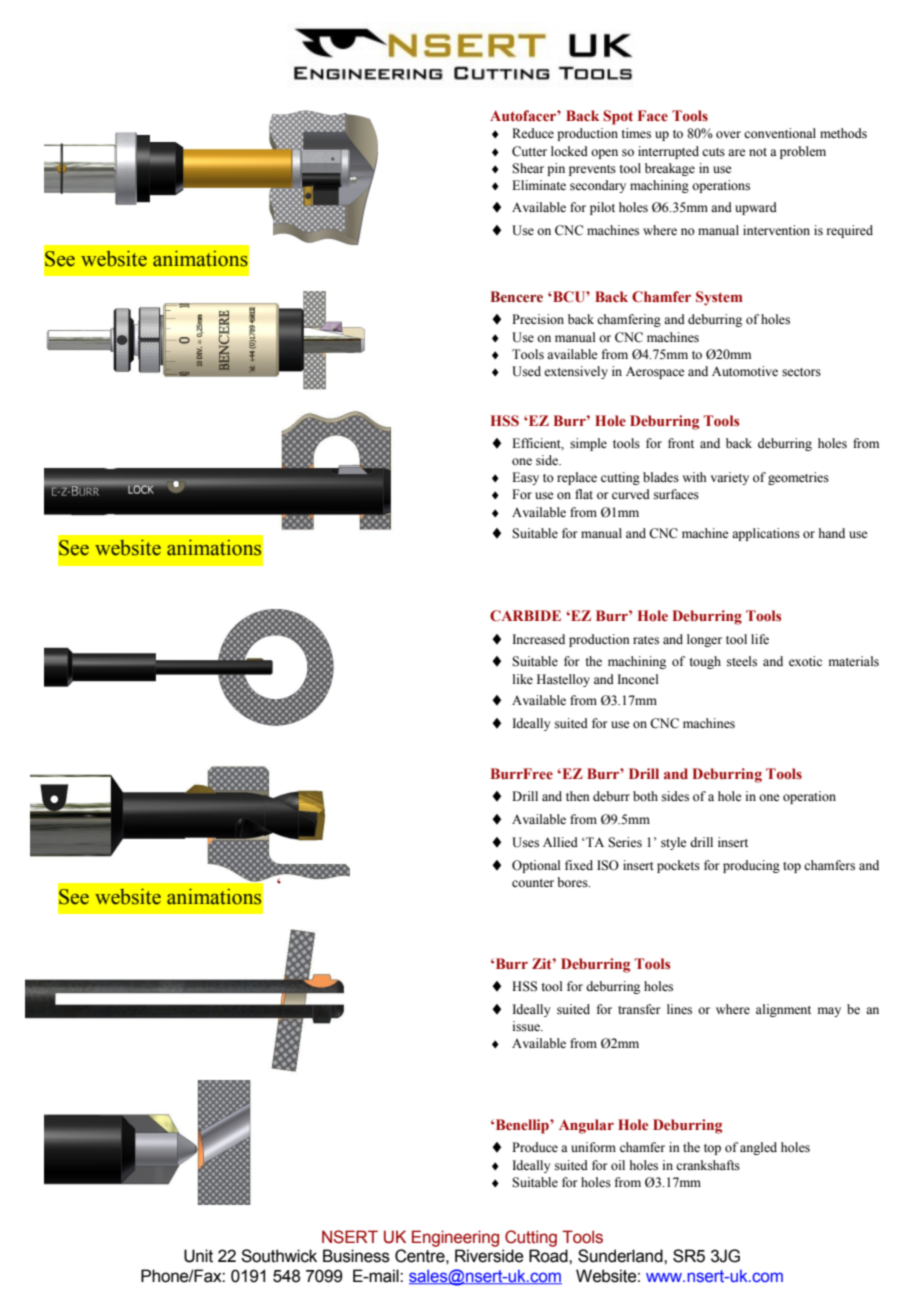  Describe the element at coordinates (529, 151) in the screenshot. I see `Cutter` at that location.
